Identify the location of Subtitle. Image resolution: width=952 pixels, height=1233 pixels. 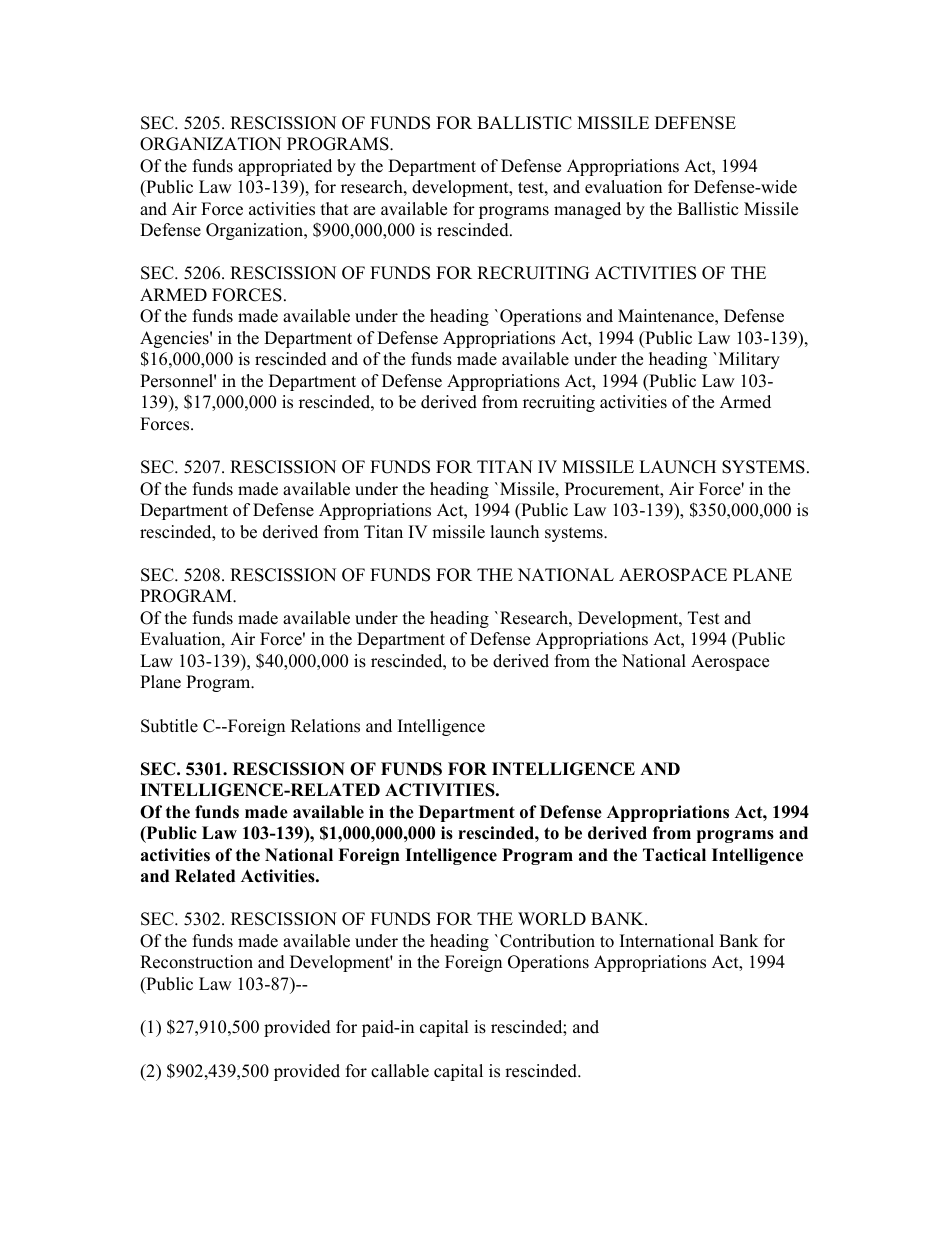
(169, 726).
